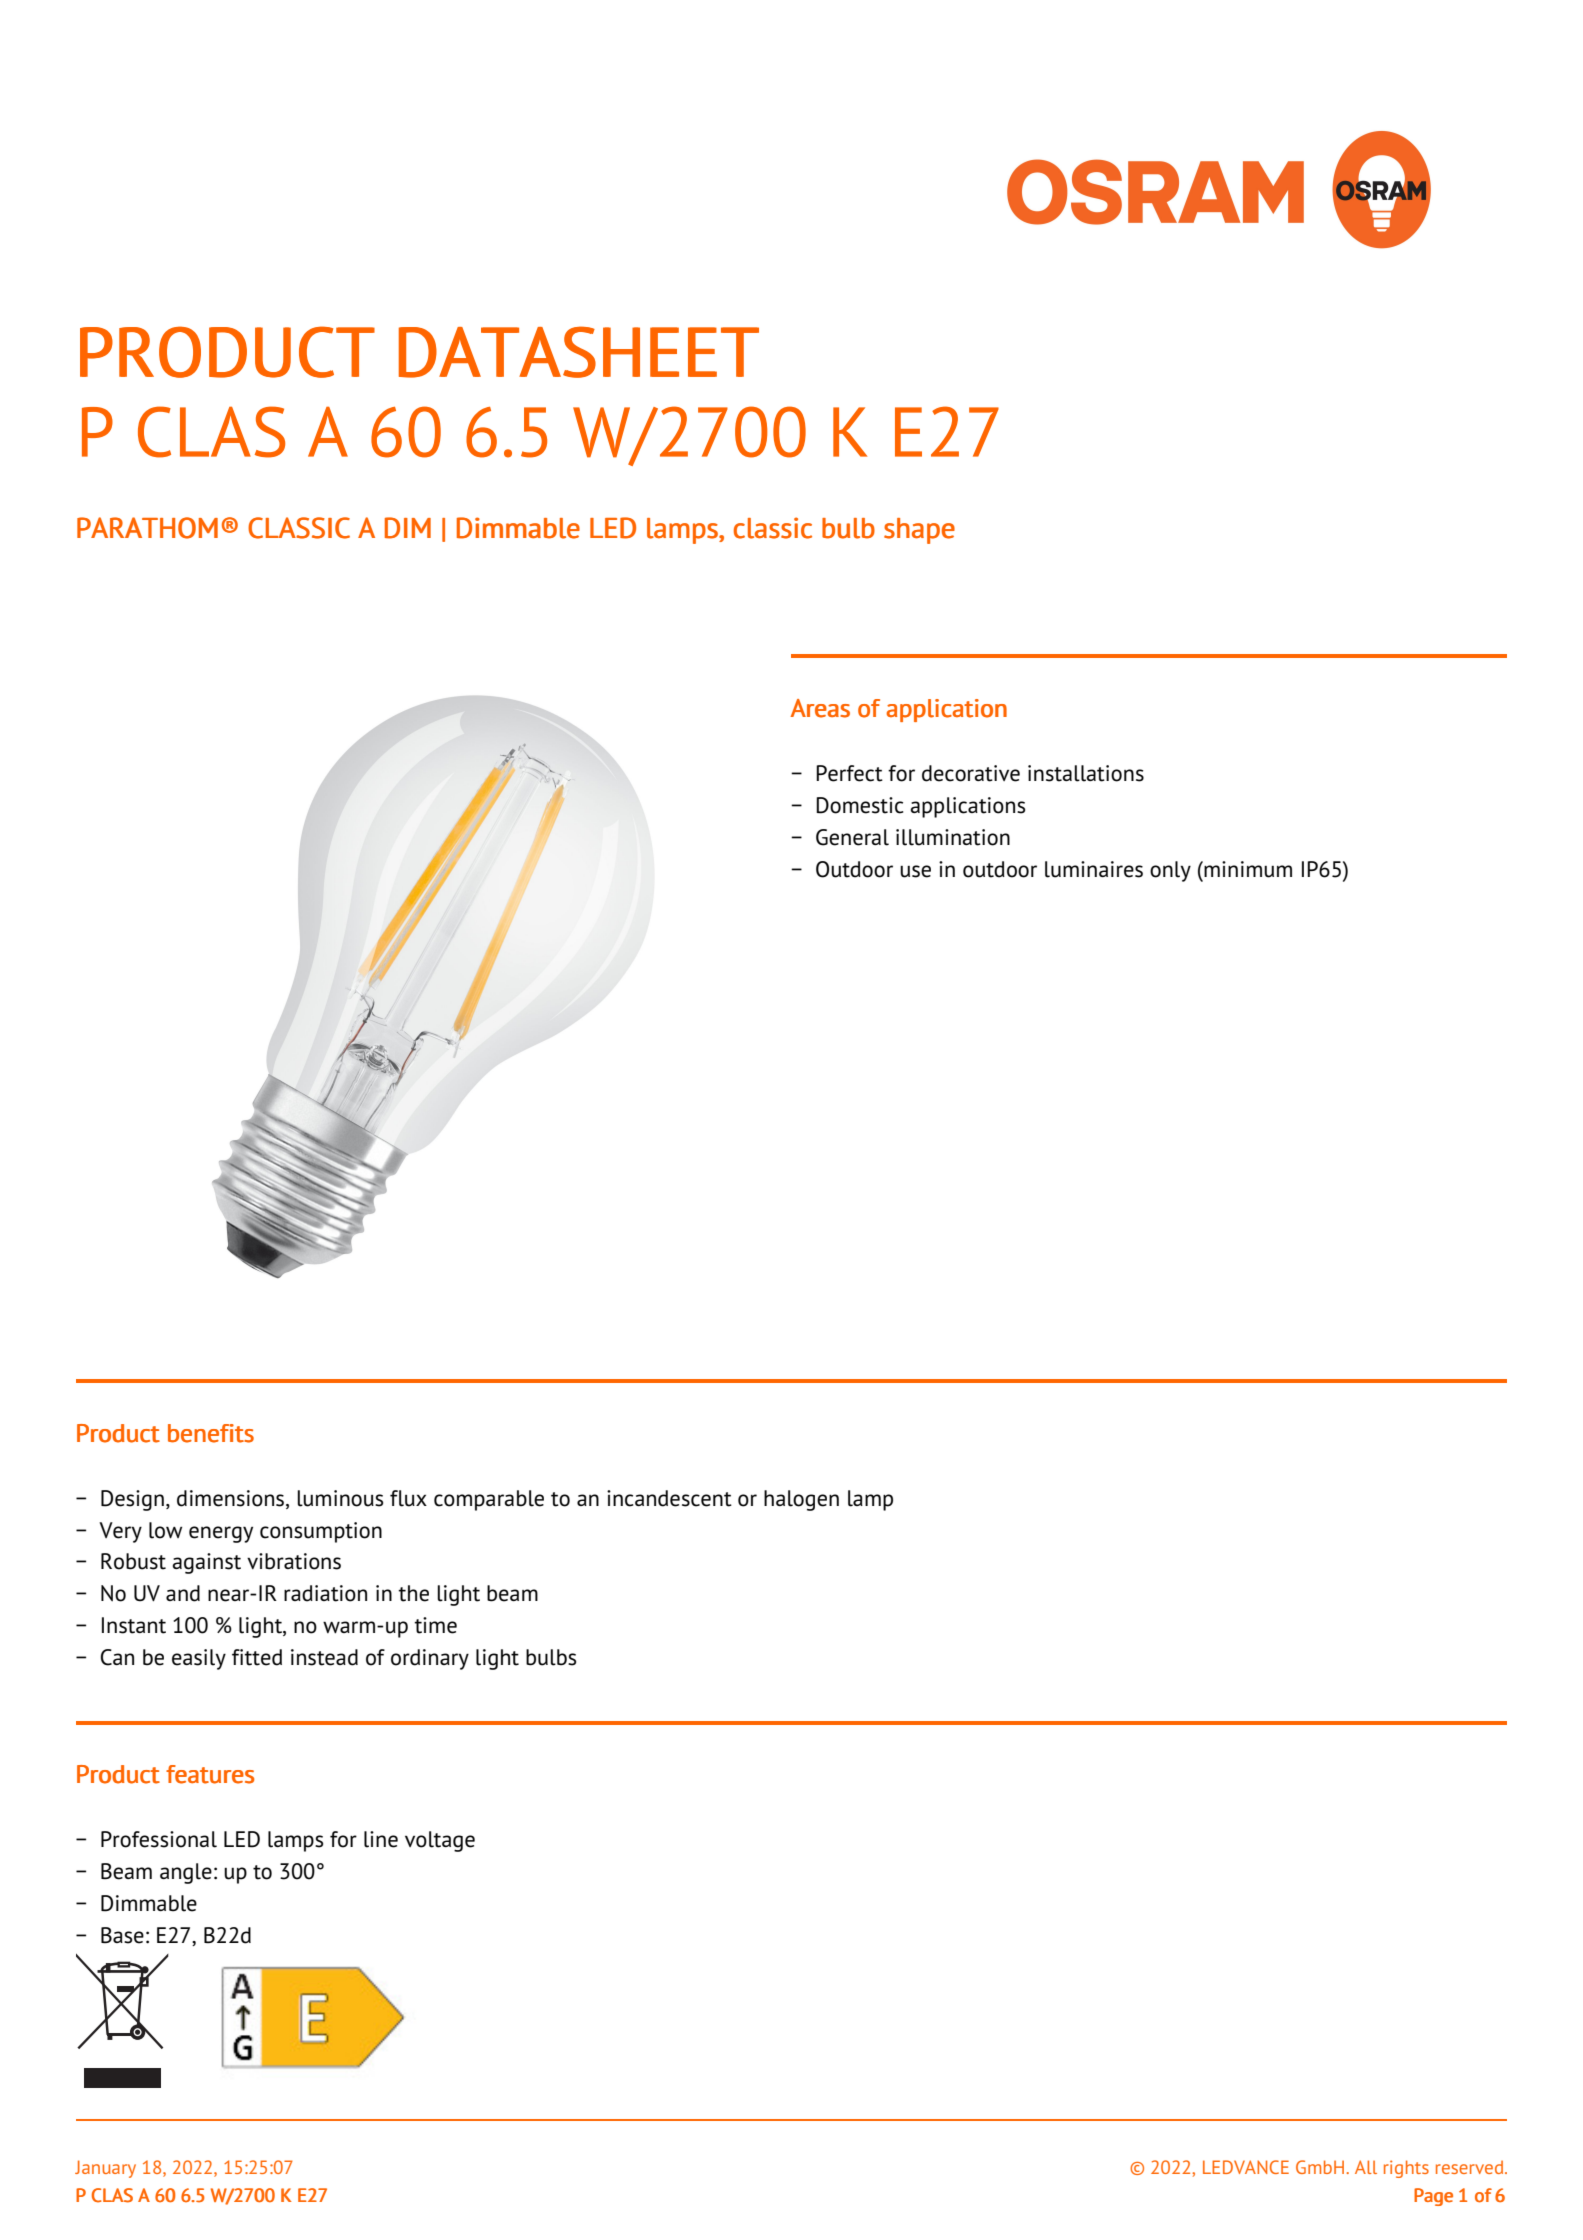 The image size is (1583, 2240). Describe the element at coordinates (1086, 773) in the image. I see `installations` at that location.
